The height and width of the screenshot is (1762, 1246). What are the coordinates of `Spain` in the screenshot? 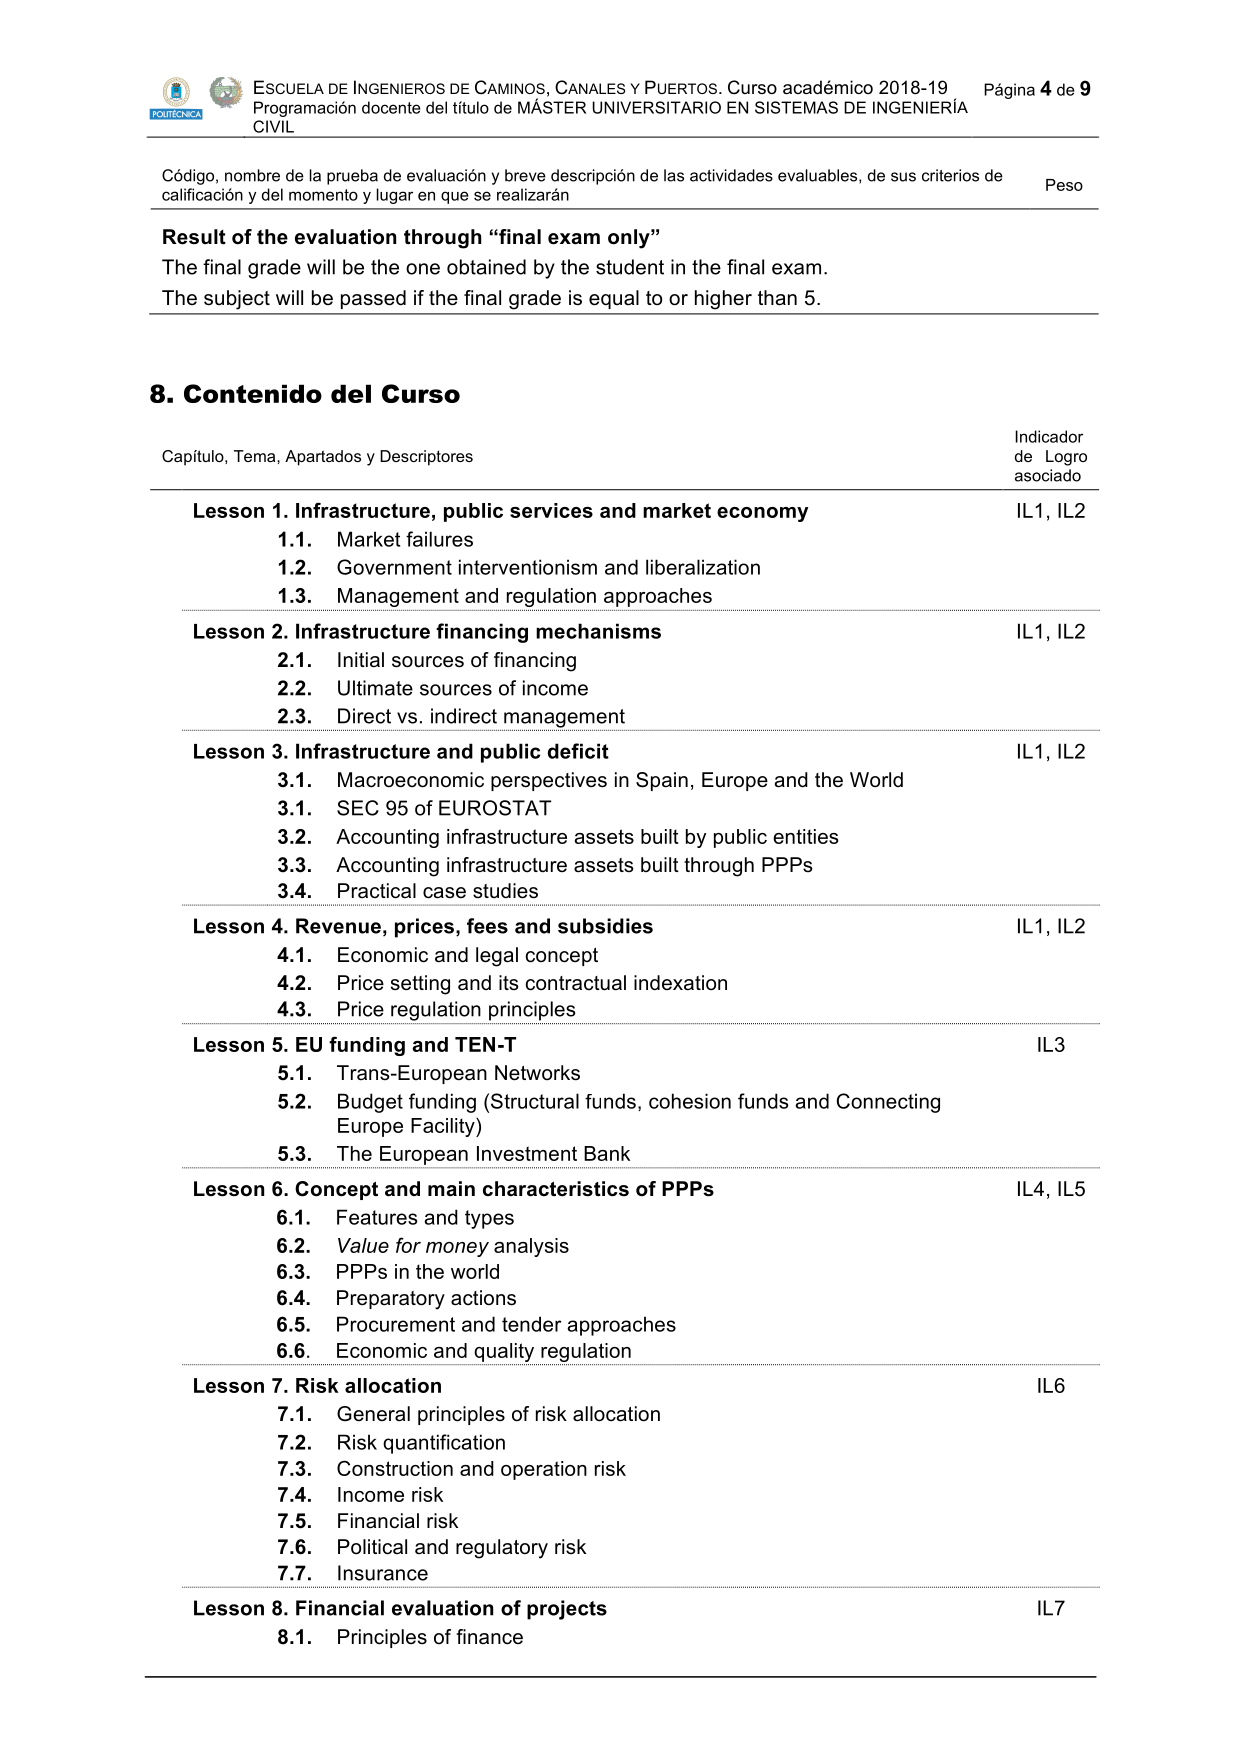 It's located at (662, 781).
